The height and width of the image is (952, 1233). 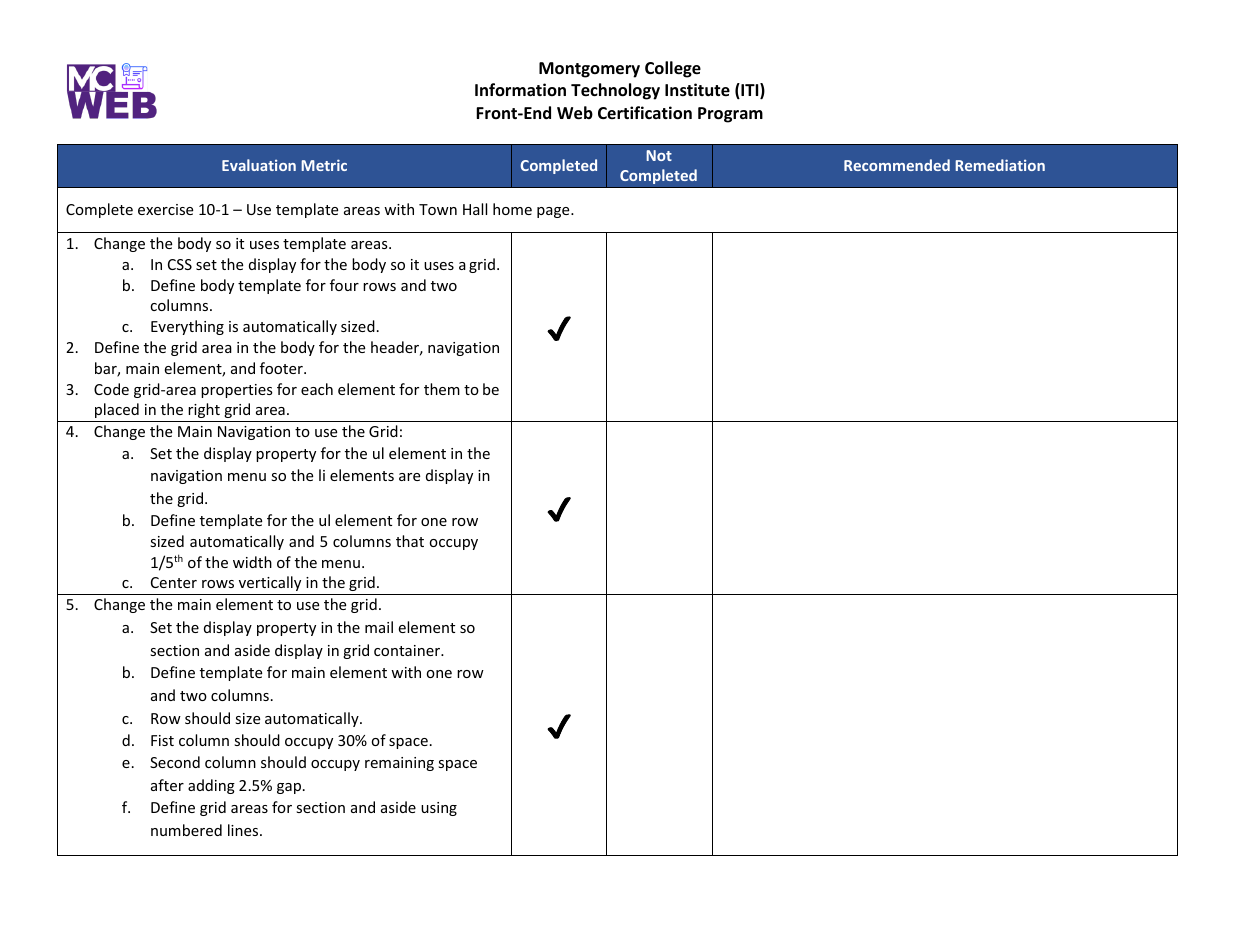 I want to click on using, so click(x=439, y=809).
